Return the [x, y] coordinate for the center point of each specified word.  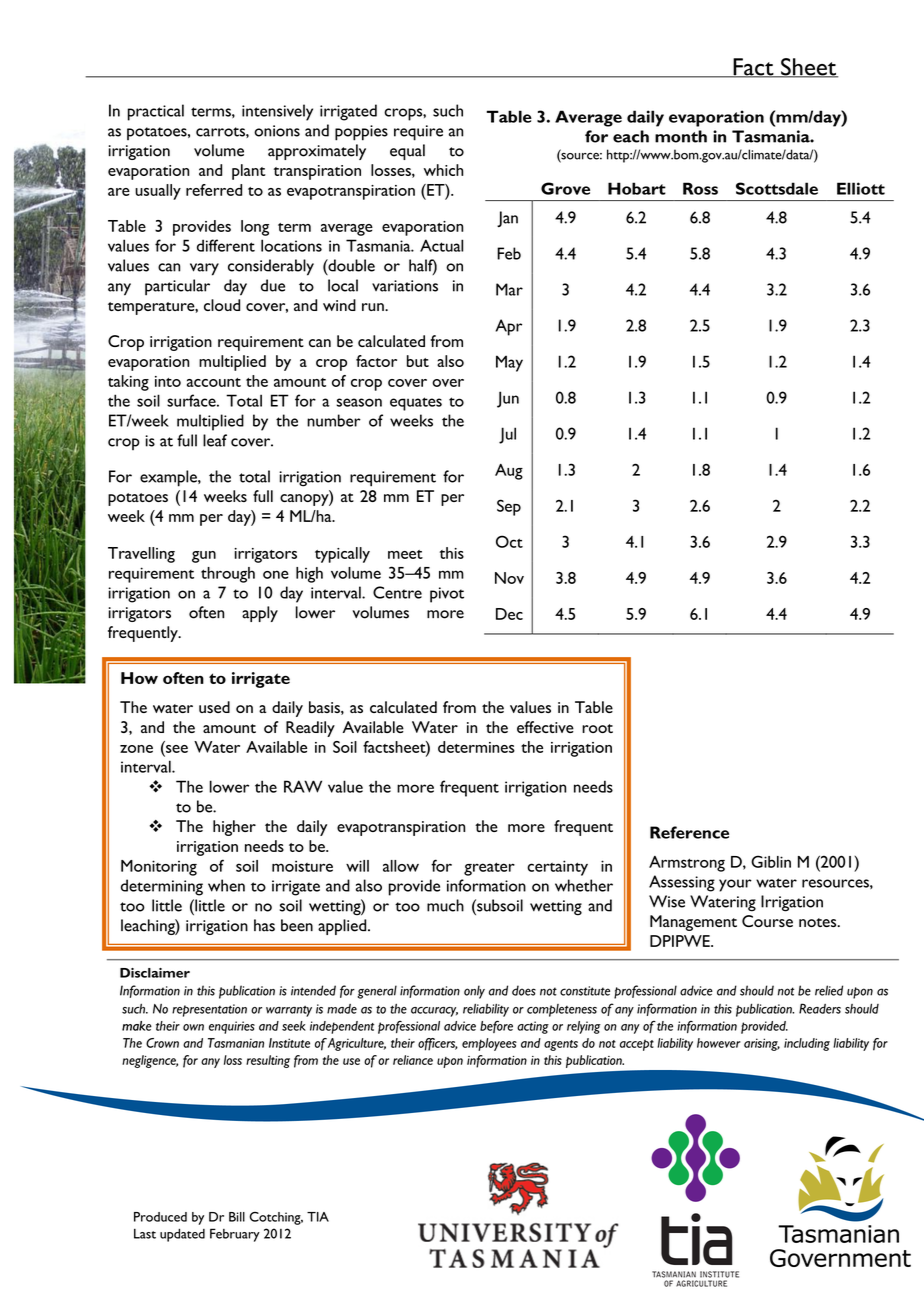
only [474, 992]
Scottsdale [777, 188]
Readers [820, 1008]
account [214, 382]
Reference [689, 832]
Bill [237, 1217]
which [443, 170]
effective [545, 727]
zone [136, 749]
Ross [700, 188]
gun [204, 557]
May [509, 363]
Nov [509, 578]
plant [249, 172]
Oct [509, 541]
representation [209, 1010]
